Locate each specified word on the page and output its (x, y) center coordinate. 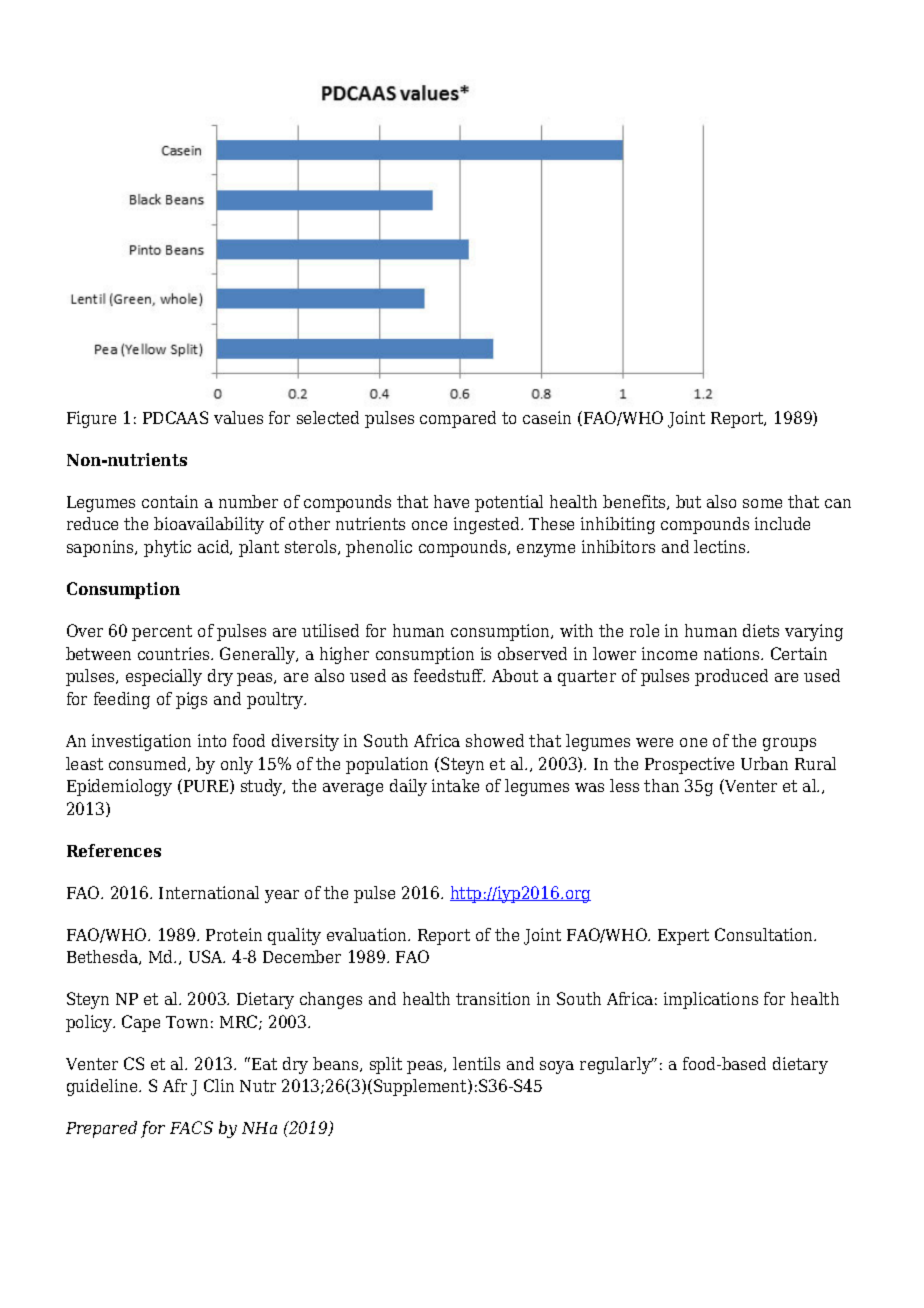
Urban (764, 763)
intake (455, 785)
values (238, 417)
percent (162, 633)
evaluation (368, 934)
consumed (149, 764)
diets (761, 630)
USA (207, 956)
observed (532, 653)
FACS (191, 1127)
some (762, 503)
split (386, 1065)
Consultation (765, 934)
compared (458, 419)
